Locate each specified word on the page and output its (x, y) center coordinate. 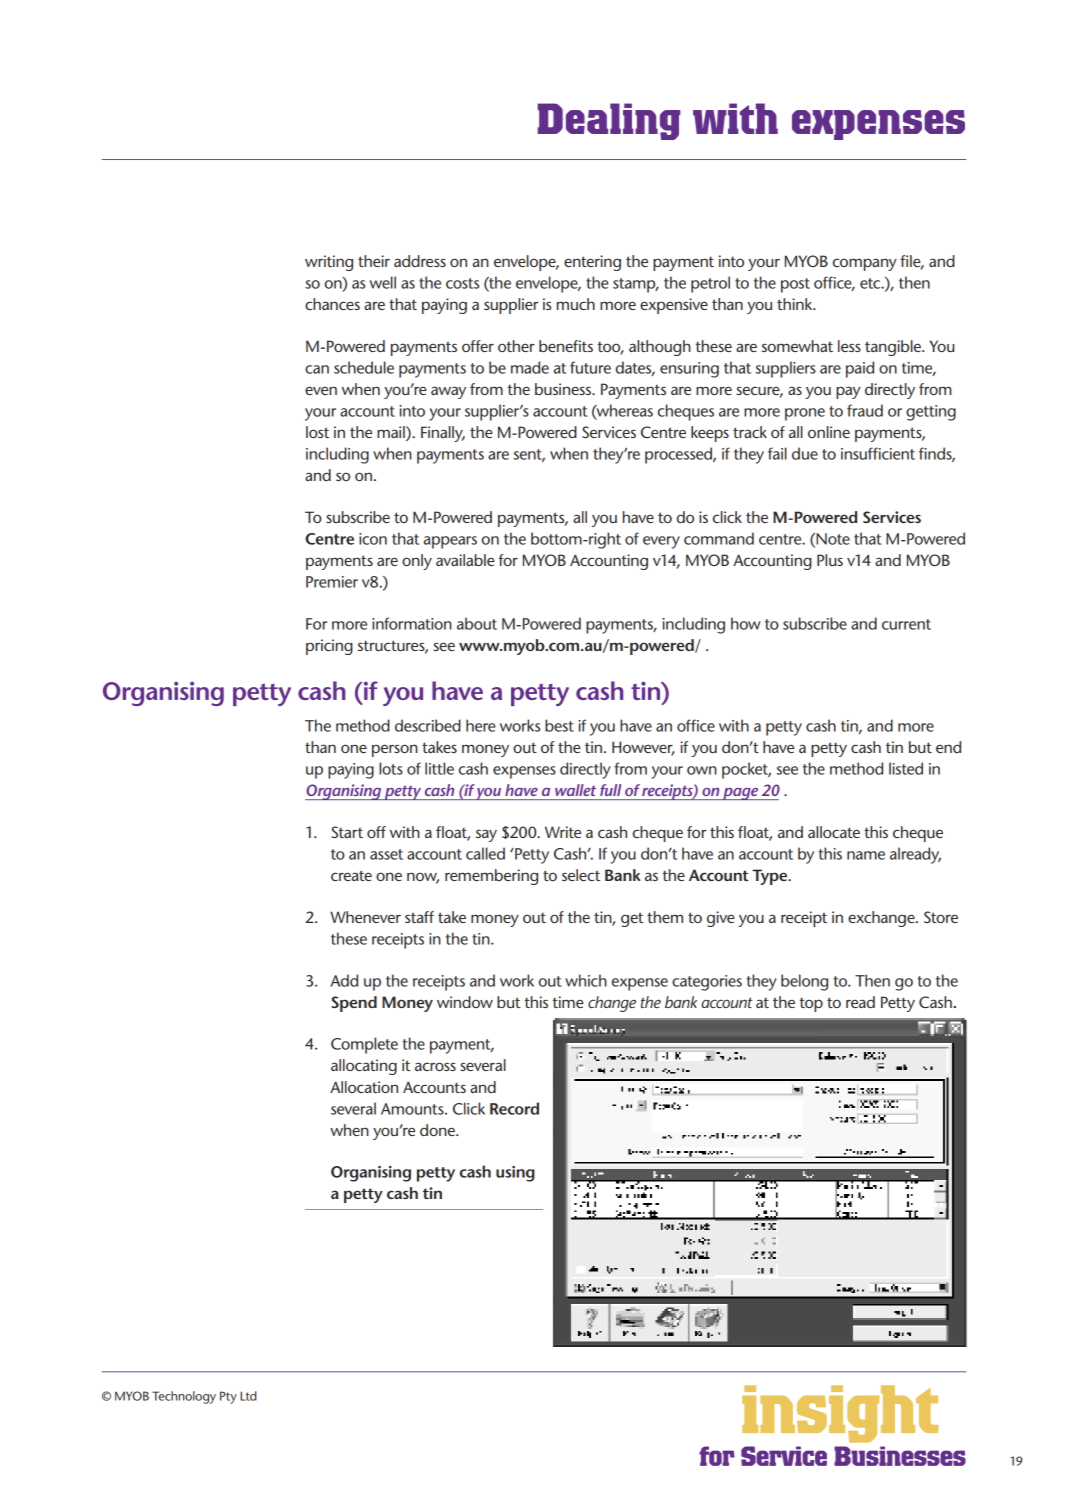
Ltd (248, 1396)
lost (317, 432)
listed (906, 768)
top (811, 1004)
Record (514, 1108)
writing (329, 263)
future (590, 367)
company (865, 264)
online (829, 432)
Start (347, 832)
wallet (575, 790)
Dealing (609, 121)
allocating (364, 1067)
